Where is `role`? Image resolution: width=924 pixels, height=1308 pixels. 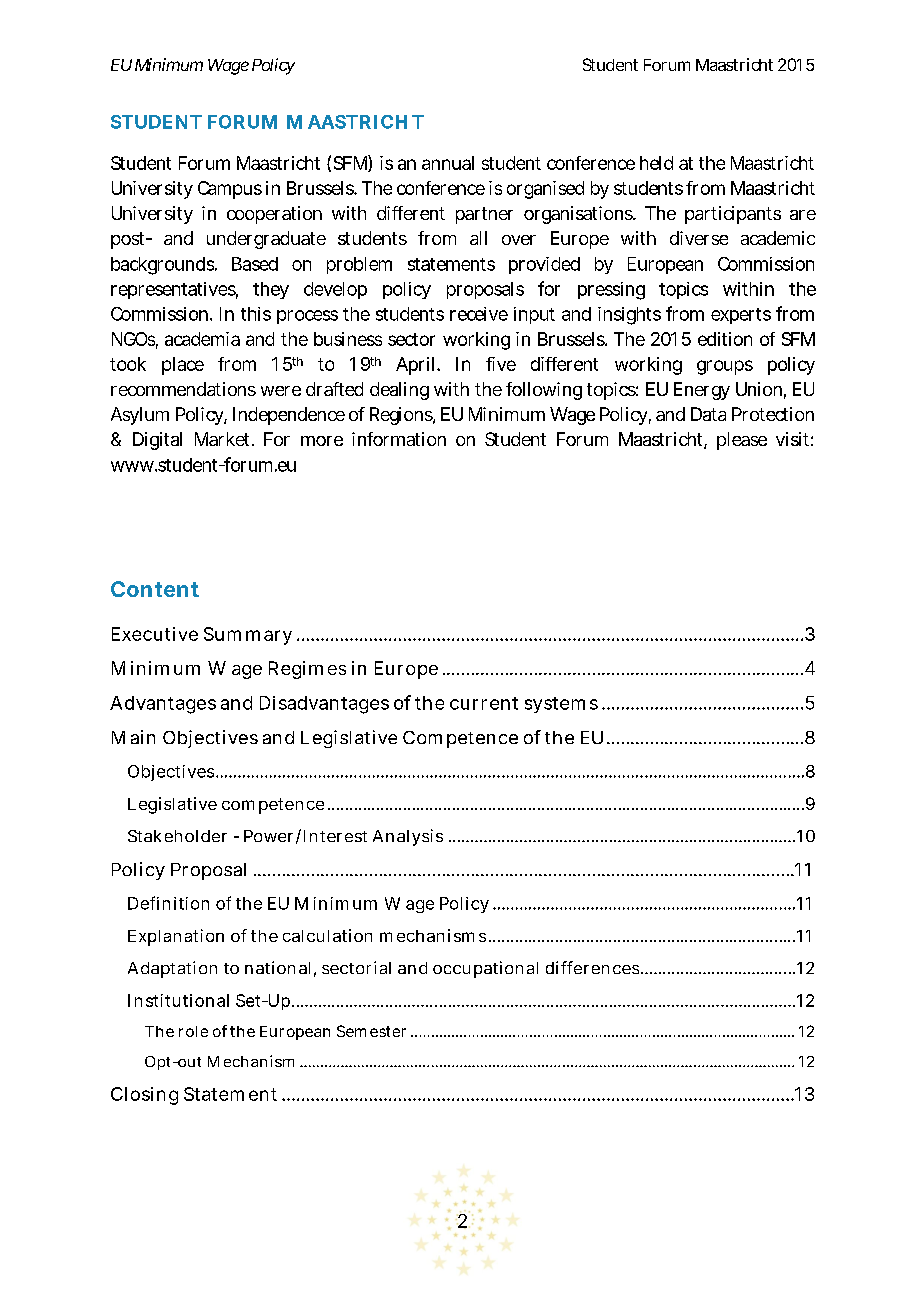 role is located at coordinates (193, 1031).
